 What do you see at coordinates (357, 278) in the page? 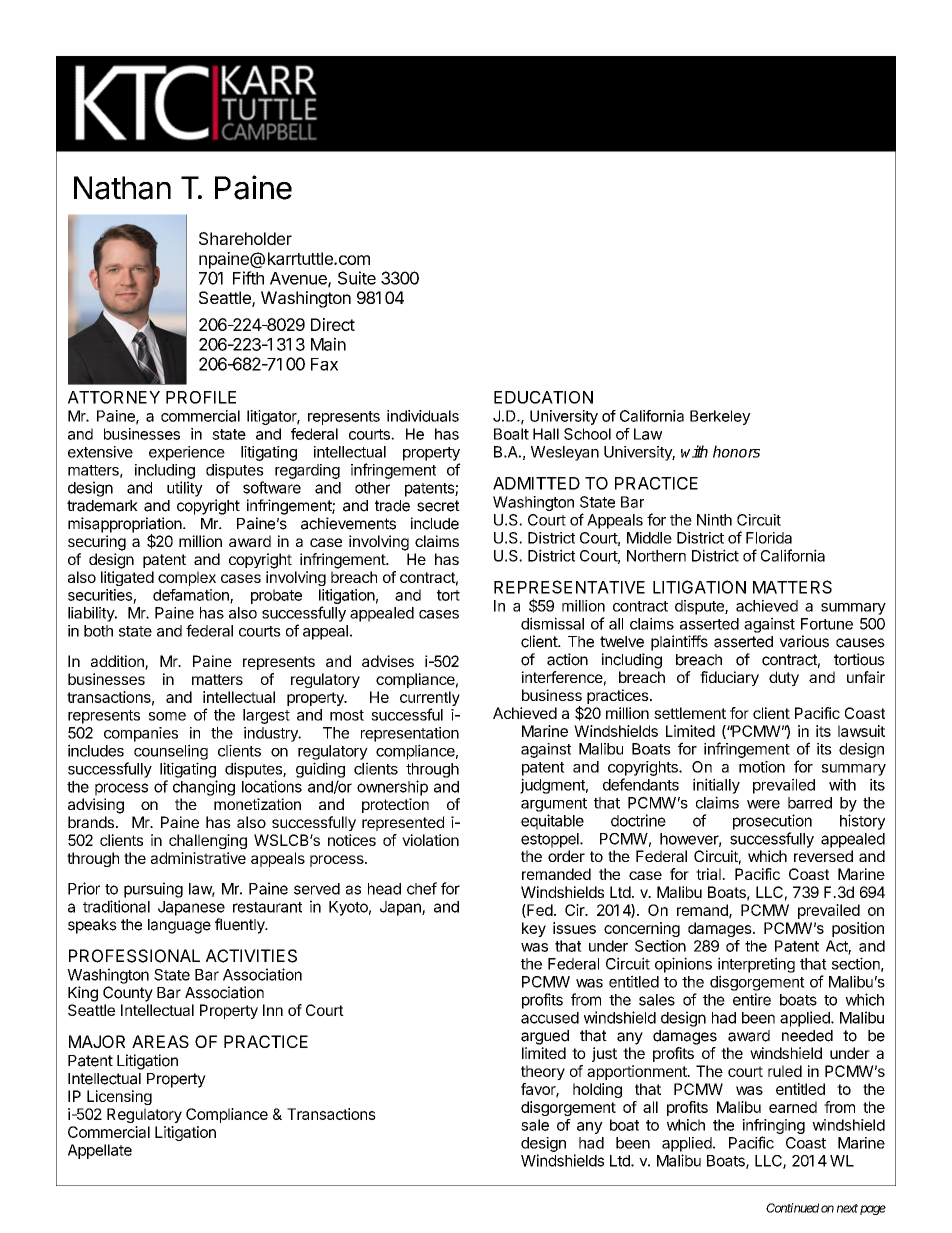
I see `Suite` at bounding box center [357, 278].
